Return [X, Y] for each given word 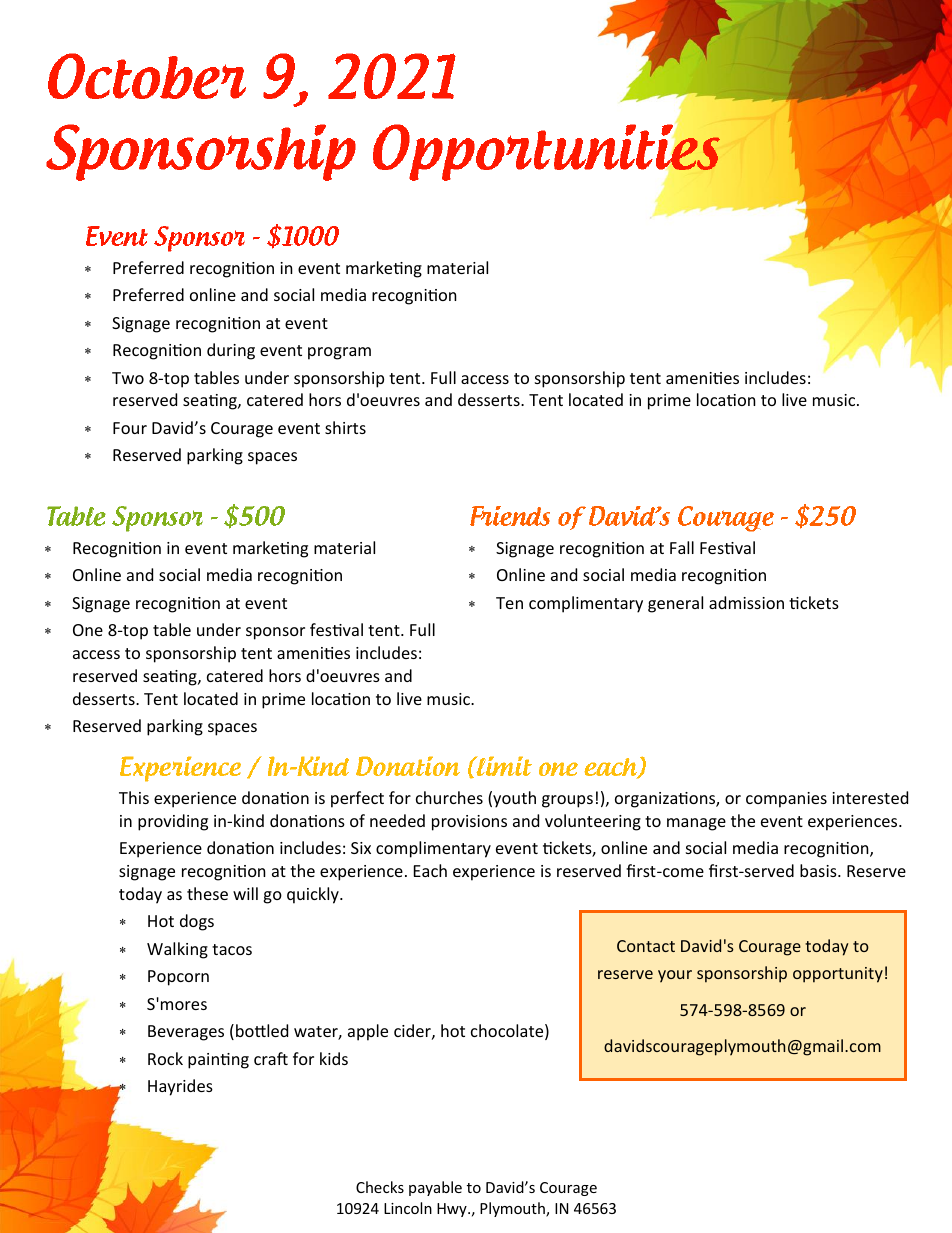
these [207, 893]
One [88, 630]
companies [786, 800]
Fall [682, 547]
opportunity [838, 975]
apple [368, 1032]
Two [128, 378]
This [134, 797]
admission [746, 602]
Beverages [186, 1033]
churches [449, 797]
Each [430, 870]
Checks [380, 1187]
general [675, 604]
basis [819, 870]
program [339, 353]
